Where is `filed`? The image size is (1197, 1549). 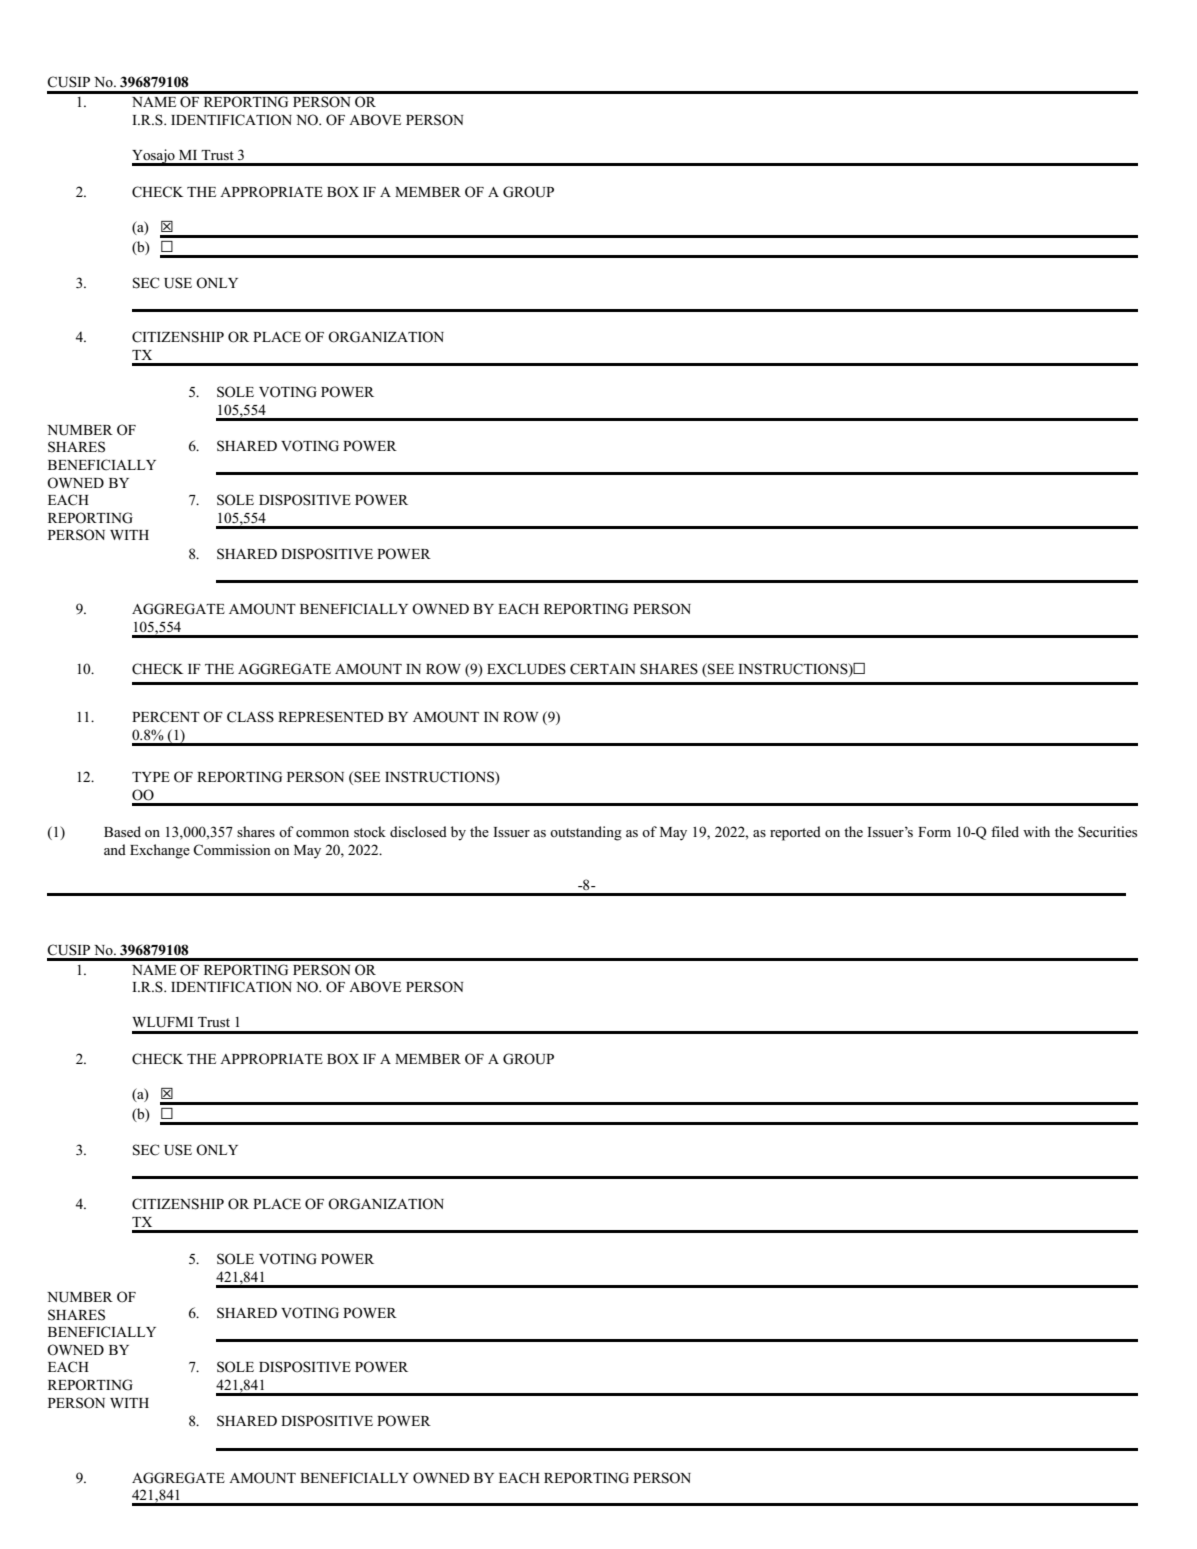
filed is located at coordinates (1005, 831).
